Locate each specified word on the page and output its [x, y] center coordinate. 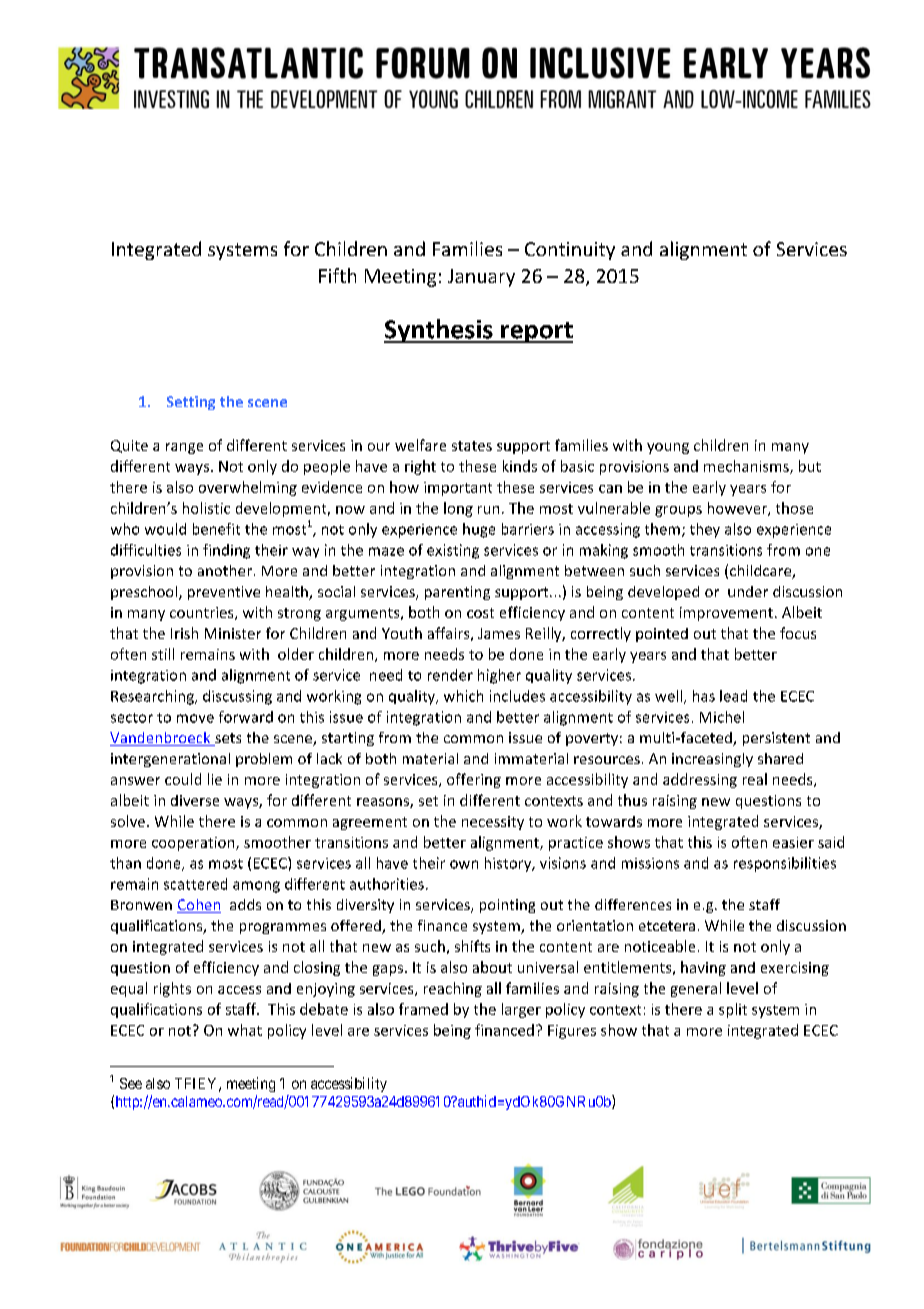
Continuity [570, 251]
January [481, 278]
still [163, 654]
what [245, 1030]
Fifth [337, 275]
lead [733, 696]
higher [499, 676]
